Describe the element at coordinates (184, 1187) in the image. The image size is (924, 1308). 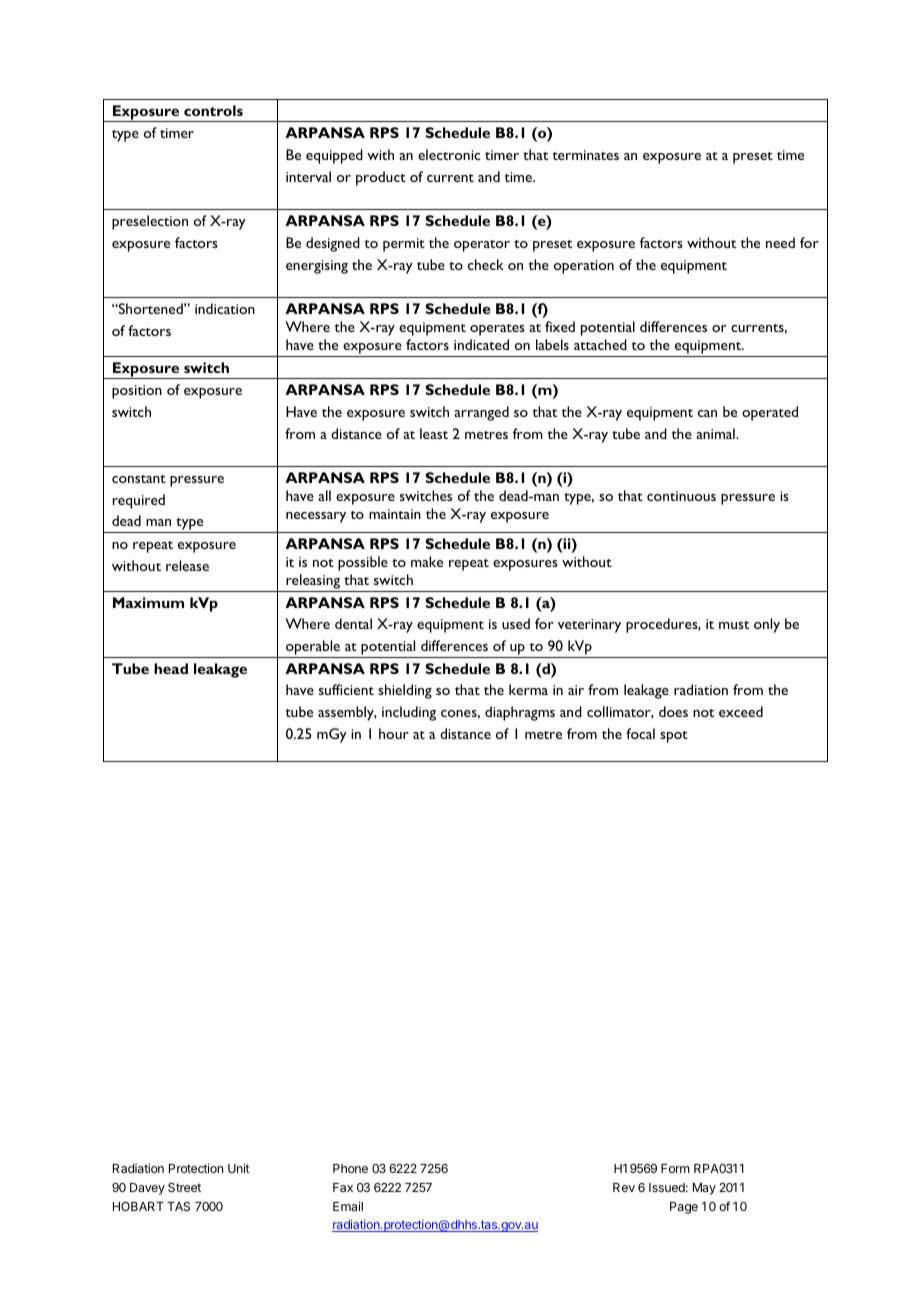
I see `Street` at that location.
